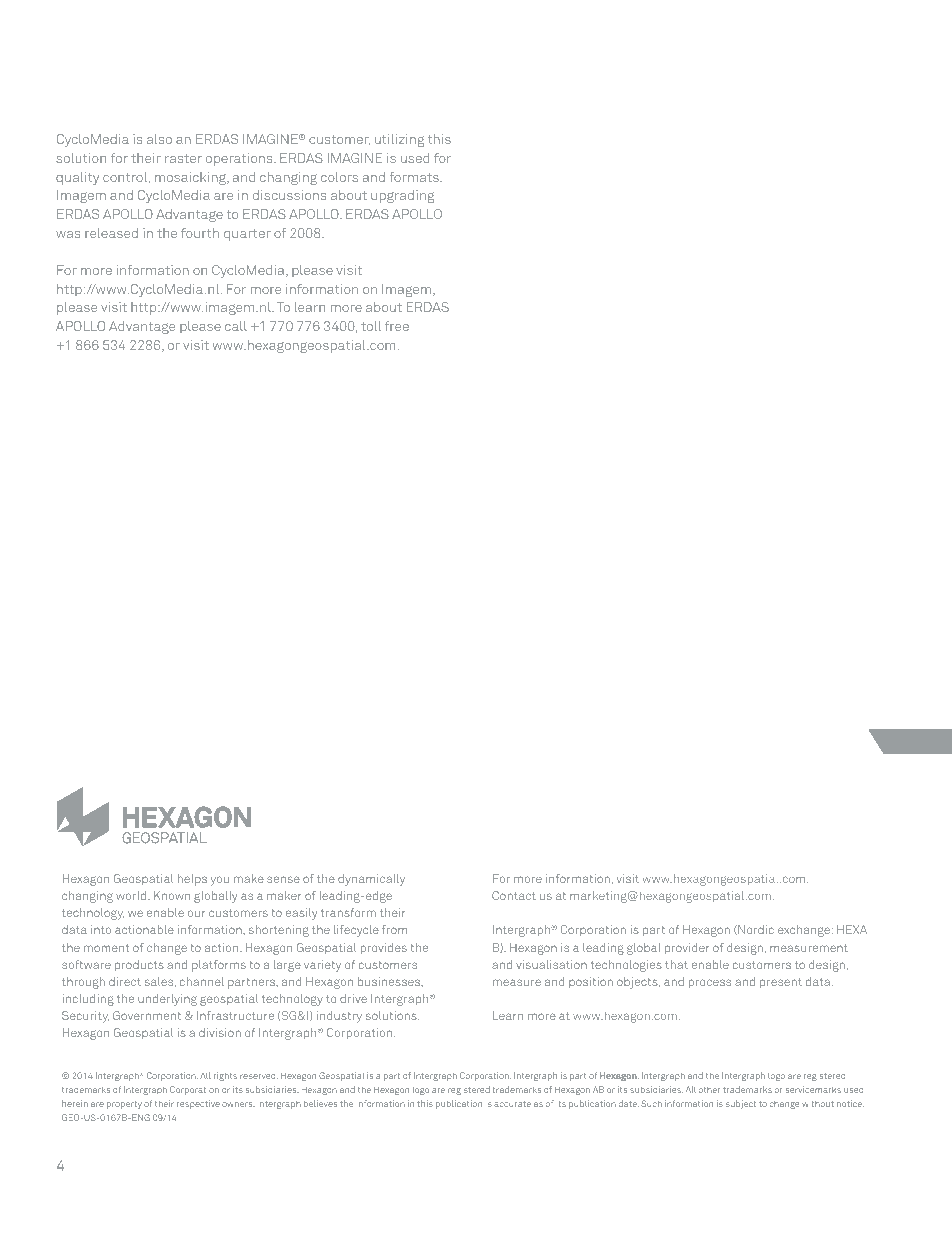  Describe the element at coordinates (192, 880) in the screenshot. I see `helps` at that location.
